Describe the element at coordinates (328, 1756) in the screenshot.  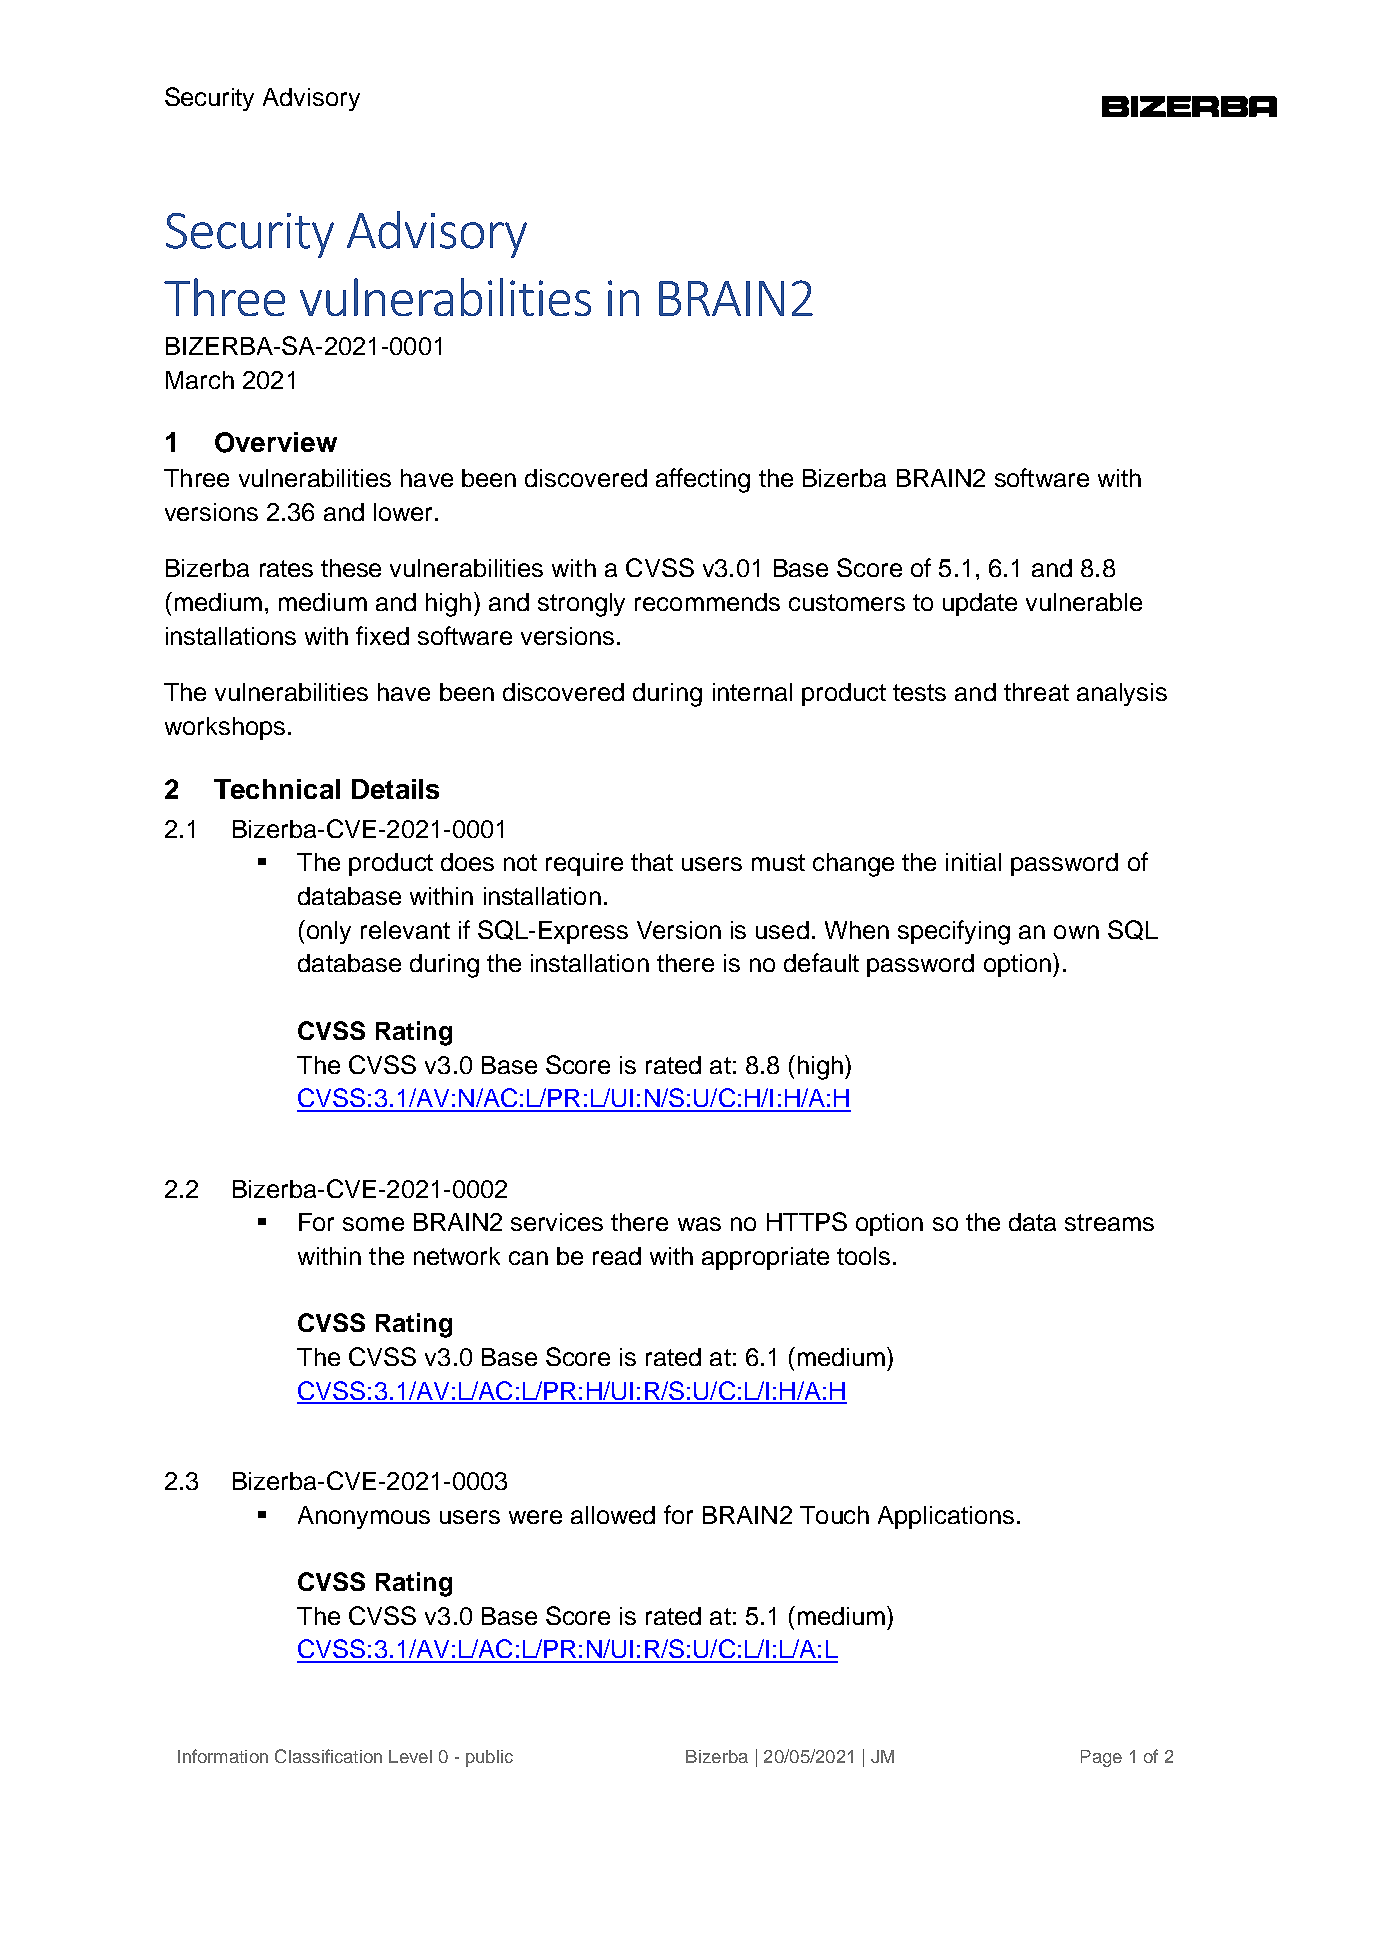
I see `Classification` at that location.
